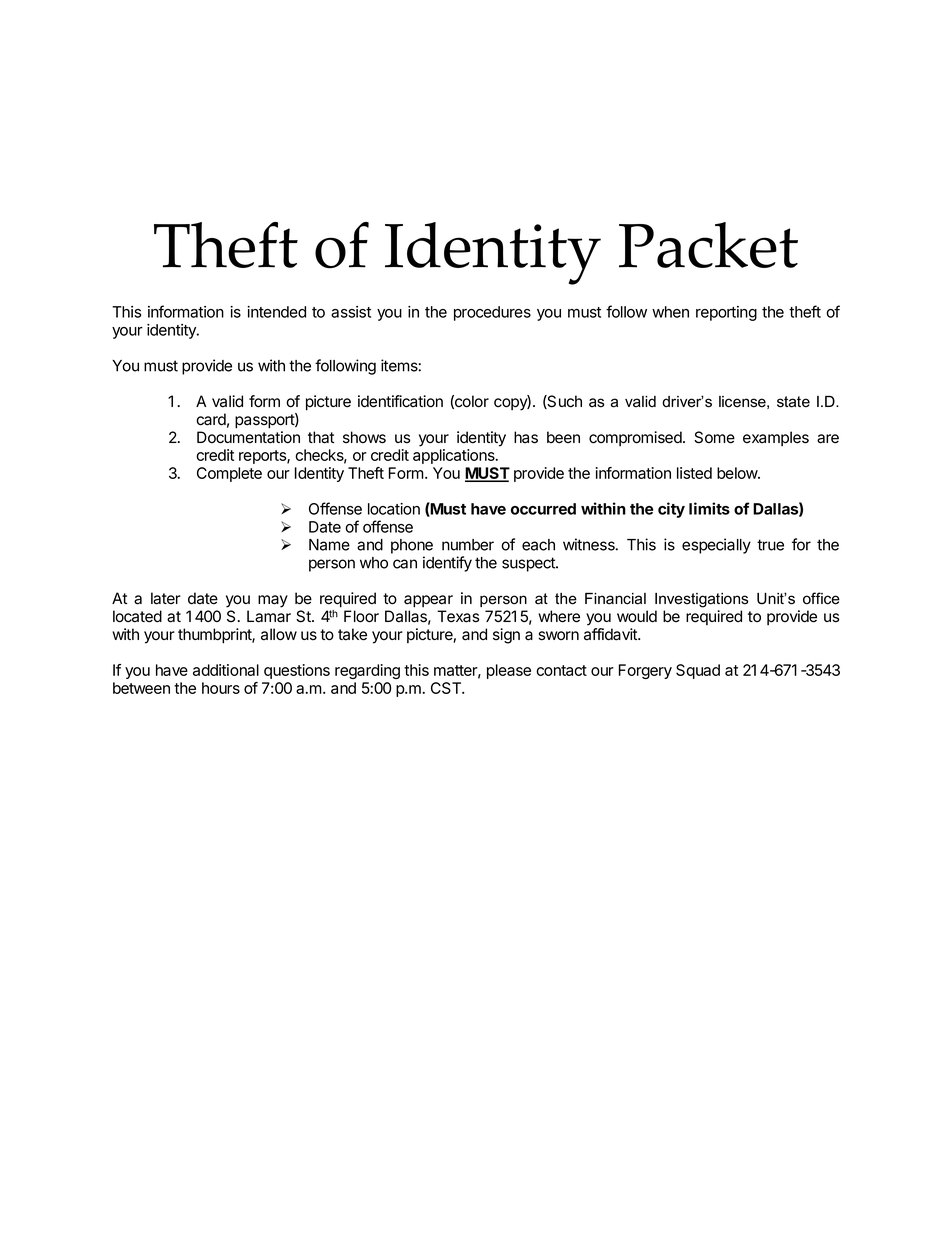  Describe the element at coordinates (708, 245) in the page. I see `Packet` at that location.
